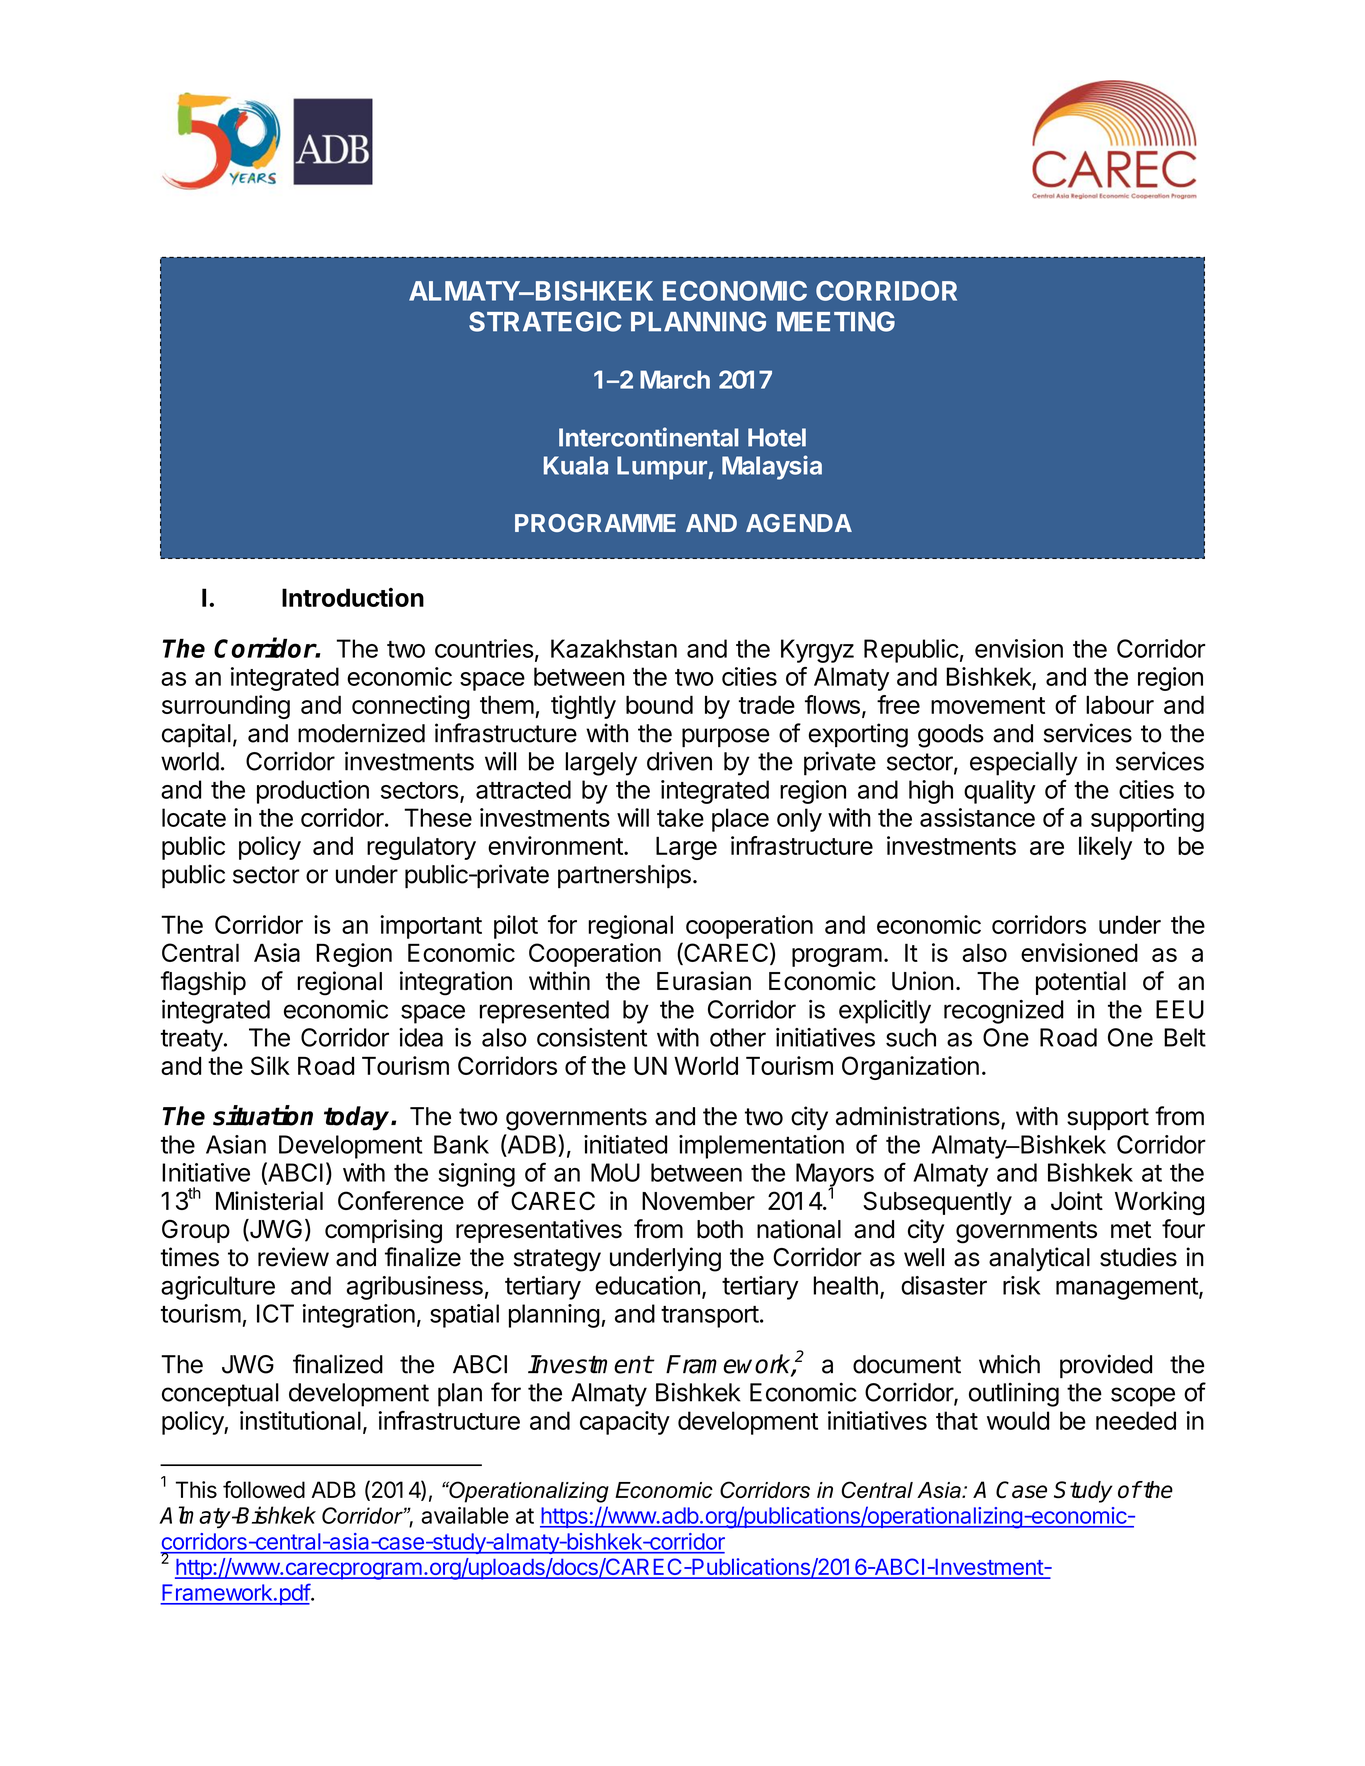 The width and height of the screenshot is (1365, 1766). I want to click on Joint, so click(1077, 1200).
